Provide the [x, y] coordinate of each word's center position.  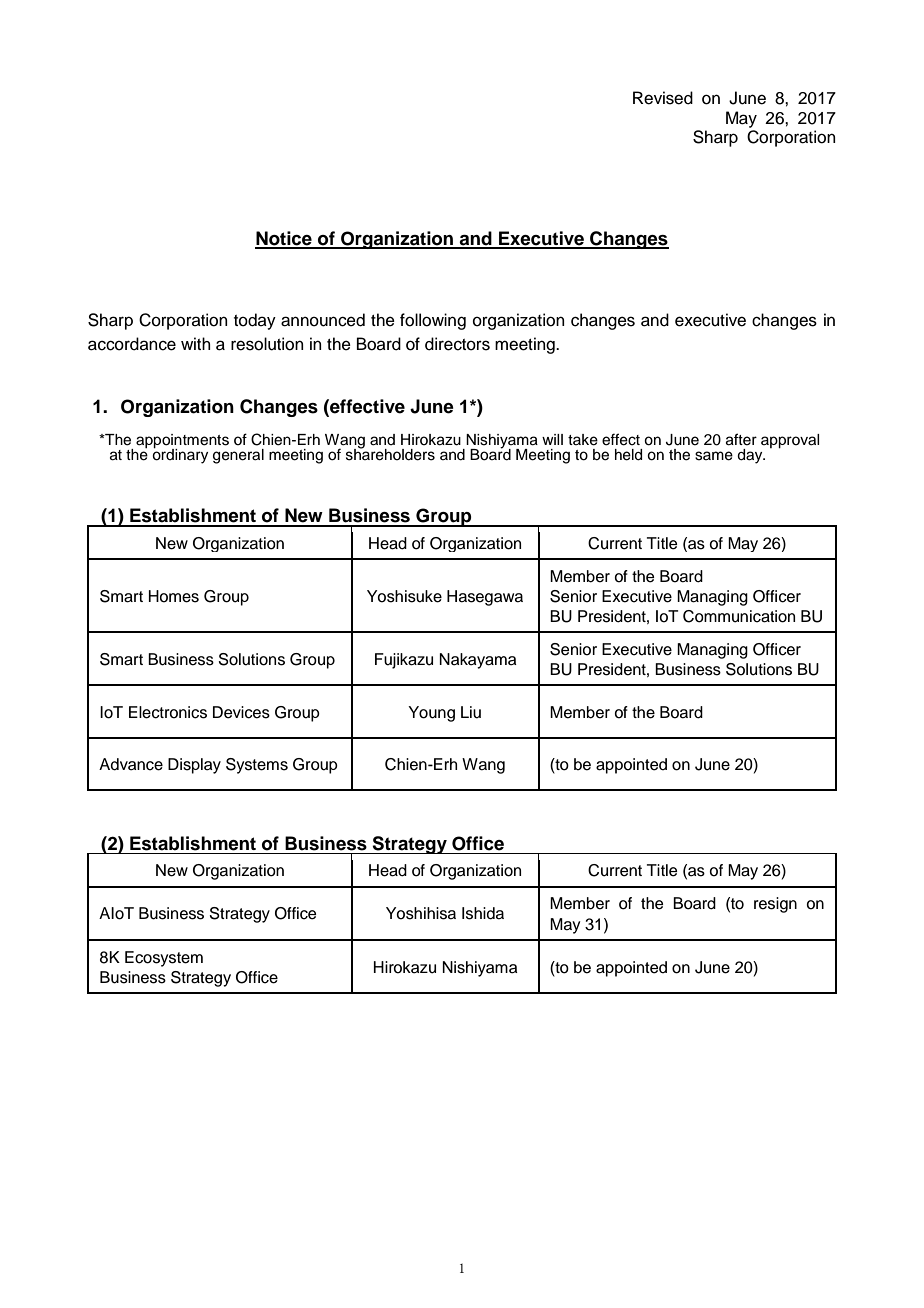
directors [457, 344]
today [255, 321]
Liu [471, 712]
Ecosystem [164, 959]
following [433, 321]
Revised [663, 98]
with [196, 343]
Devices [241, 712]
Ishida [483, 913]
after [741, 439]
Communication [739, 616]
